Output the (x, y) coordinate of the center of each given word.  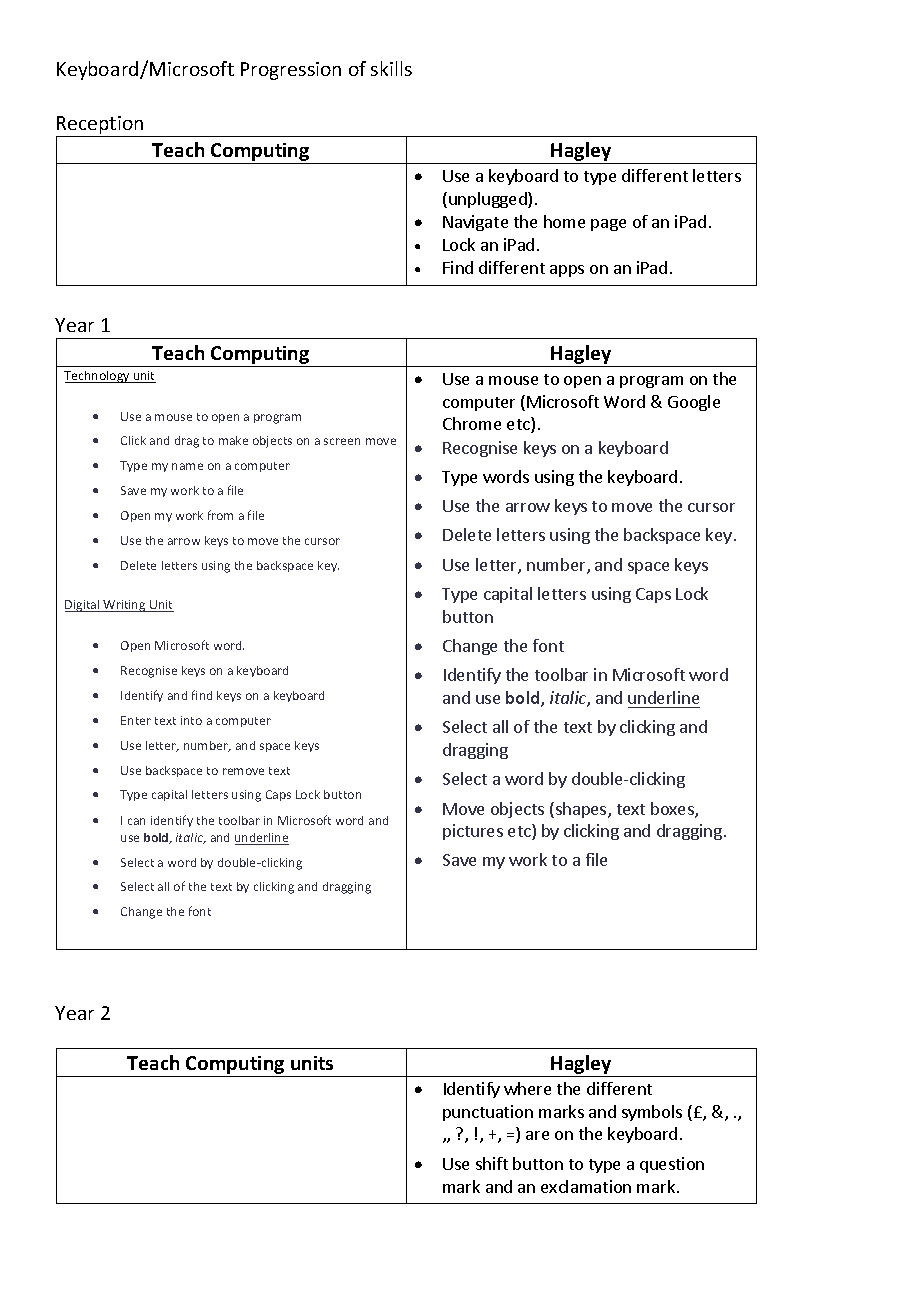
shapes (581, 810)
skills (391, 68)
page (608, 225)
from (220, 515)
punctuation (488, 1113)
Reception (100, 125)
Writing (125, 606)
